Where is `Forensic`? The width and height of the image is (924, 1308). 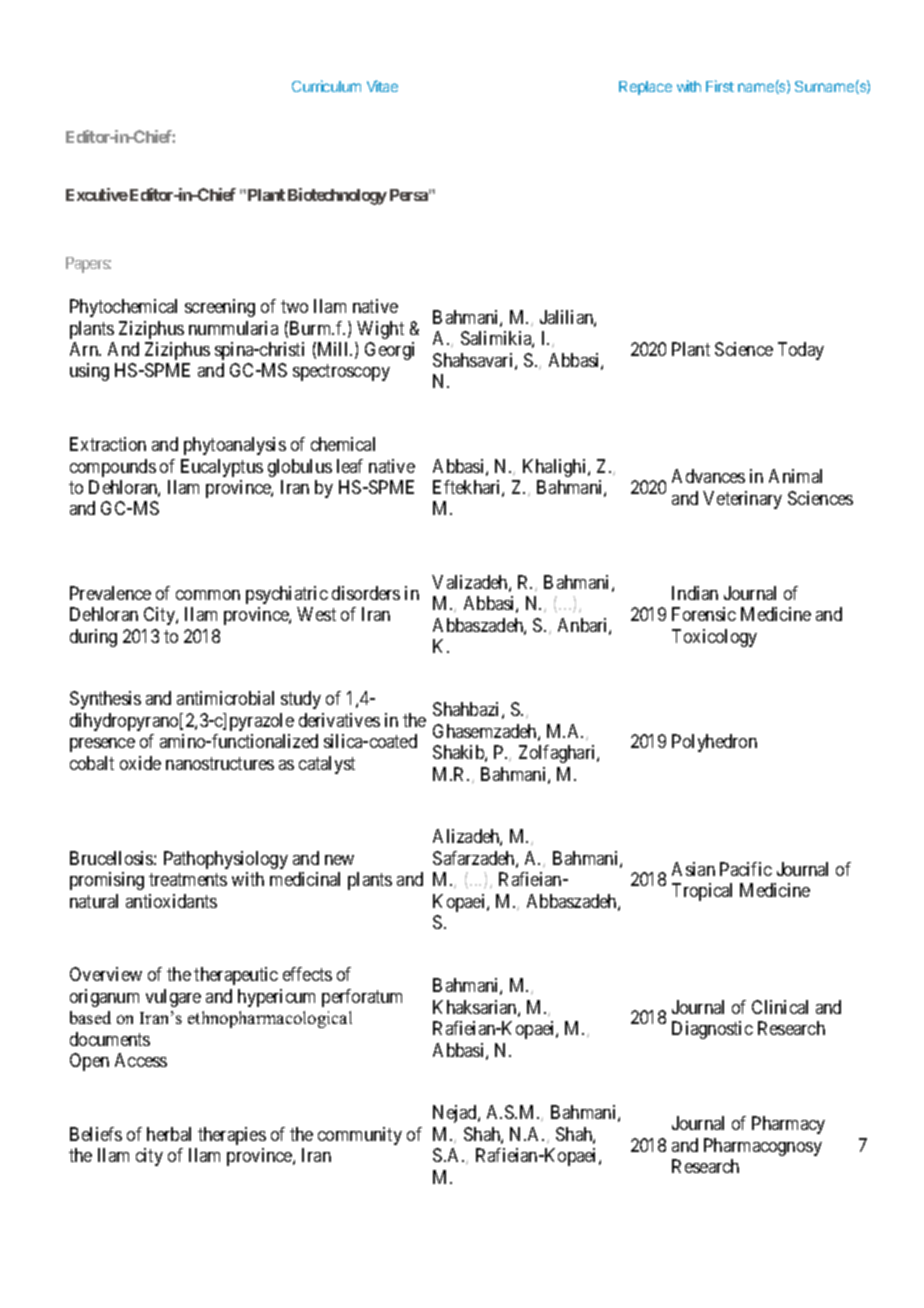
Forensic is located at coordinates (704, 614).
